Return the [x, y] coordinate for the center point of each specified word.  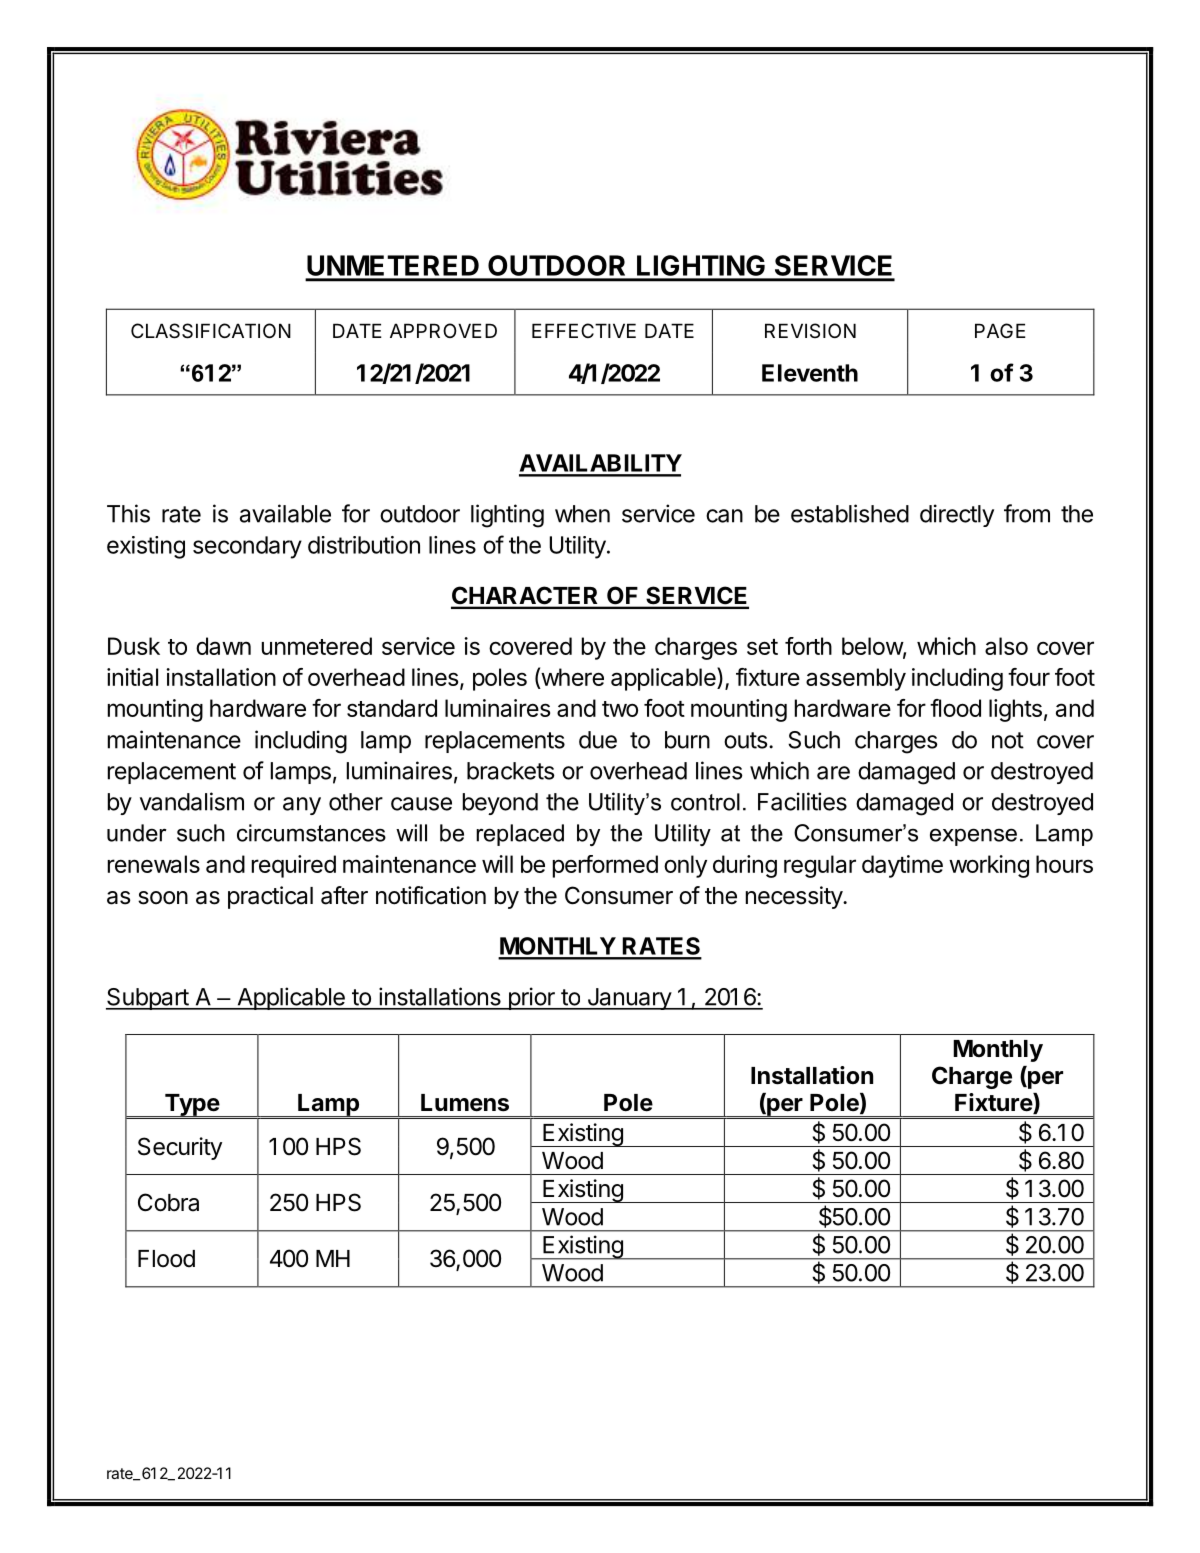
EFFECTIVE [584, 330]
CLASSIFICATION [211, 331]
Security [180, 1148]
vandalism [192, 801]
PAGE [1000, 330]
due [598, 740]
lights [1015, 710]
